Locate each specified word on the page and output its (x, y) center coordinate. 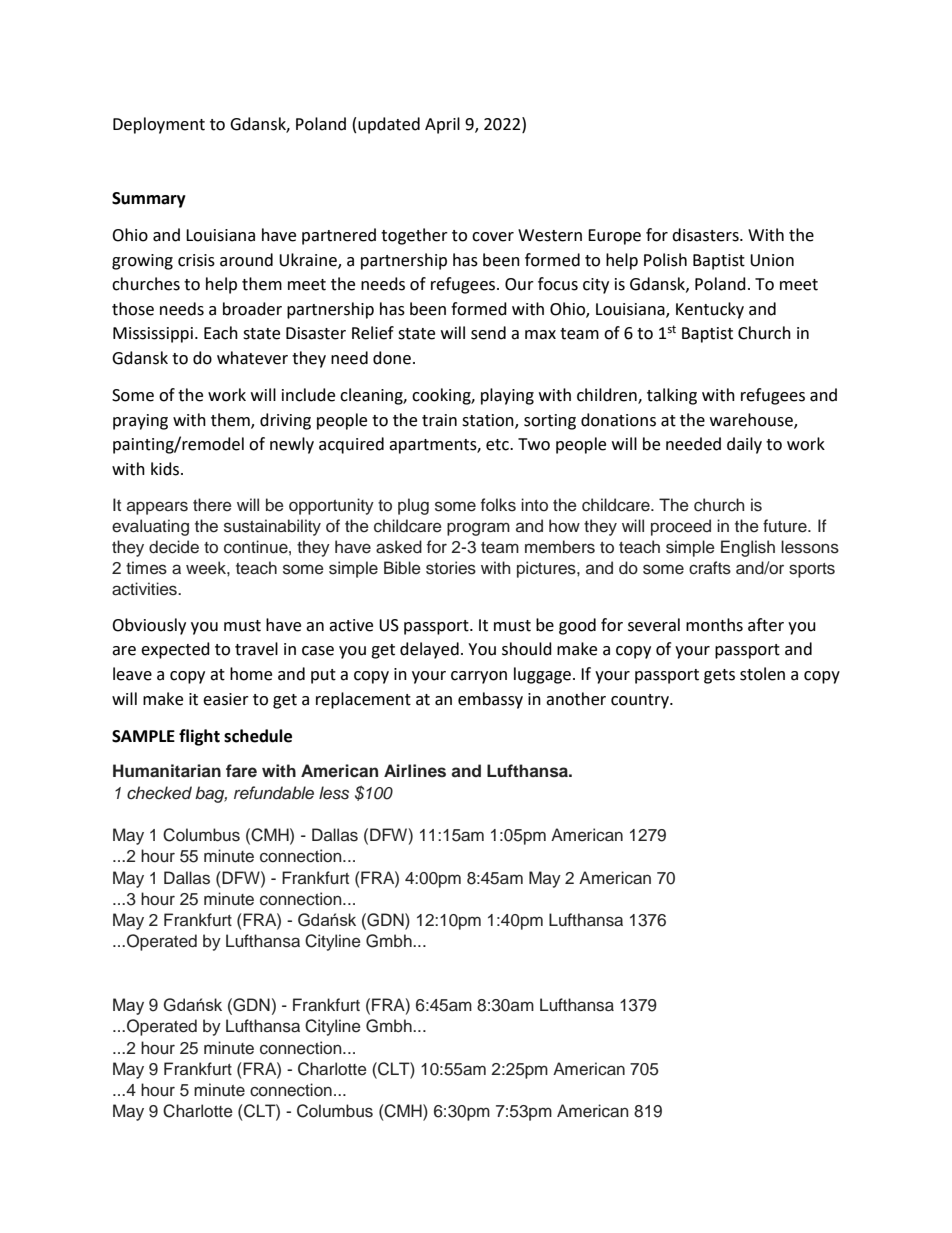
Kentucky (710, 310)
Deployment (159, 125)
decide (174, 547)
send (488, 333)
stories (451, 568)
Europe (614, 237)
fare (241, 771)
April (442, 125)
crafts (710, 568)
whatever (252, 358)
